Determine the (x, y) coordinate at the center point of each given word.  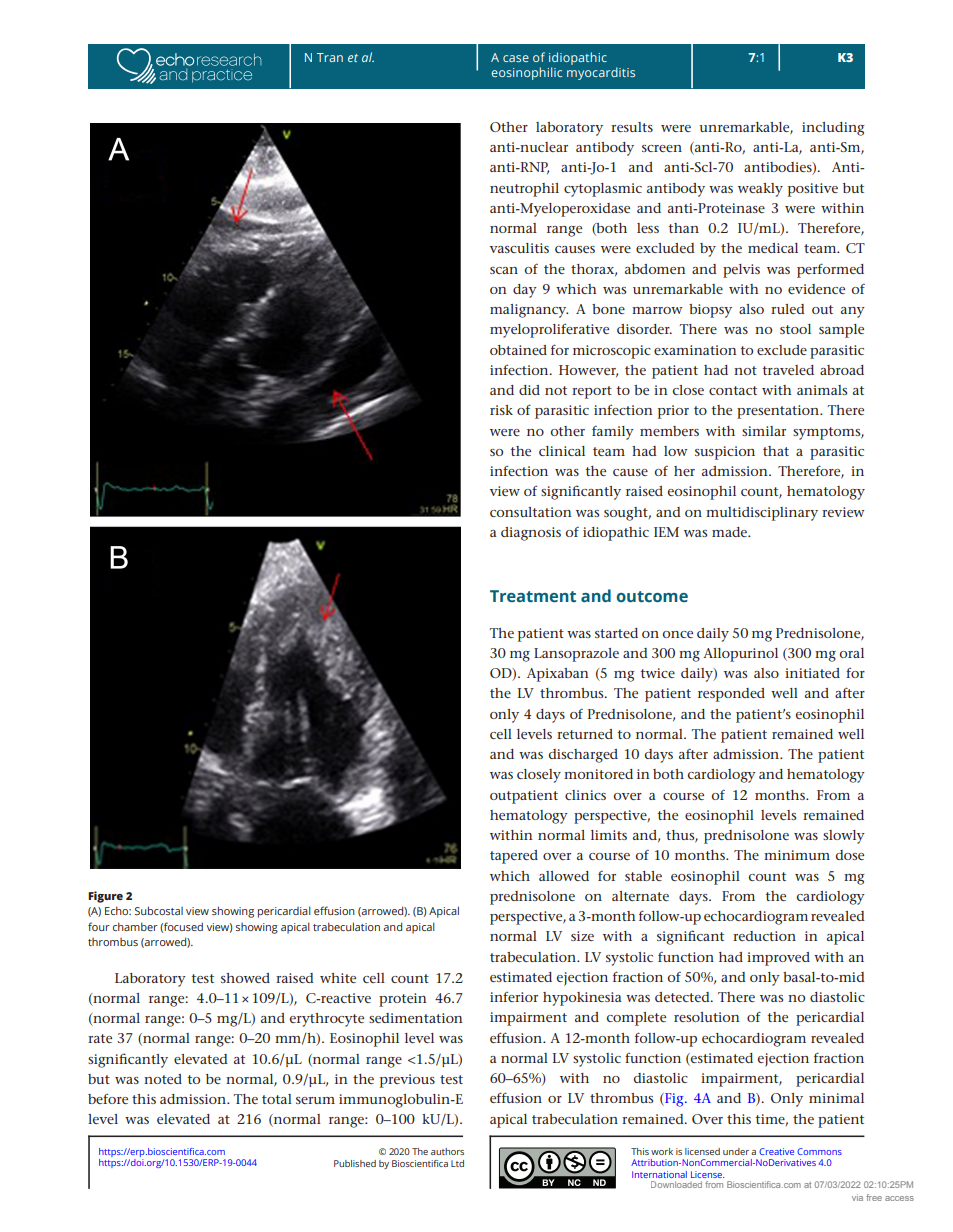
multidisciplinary (762, 514)
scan (504, 270)
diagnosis (531, 534)
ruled (788, 309)
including (833, 129)
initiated (812, 673)
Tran (330, 57)
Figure (105, 897)
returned (585, 734)
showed (245, 978)
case (516, 58)
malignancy (529, 311)
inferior (514, 997)
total (277, 1099)
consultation (531, 512)
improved (778, 959)
